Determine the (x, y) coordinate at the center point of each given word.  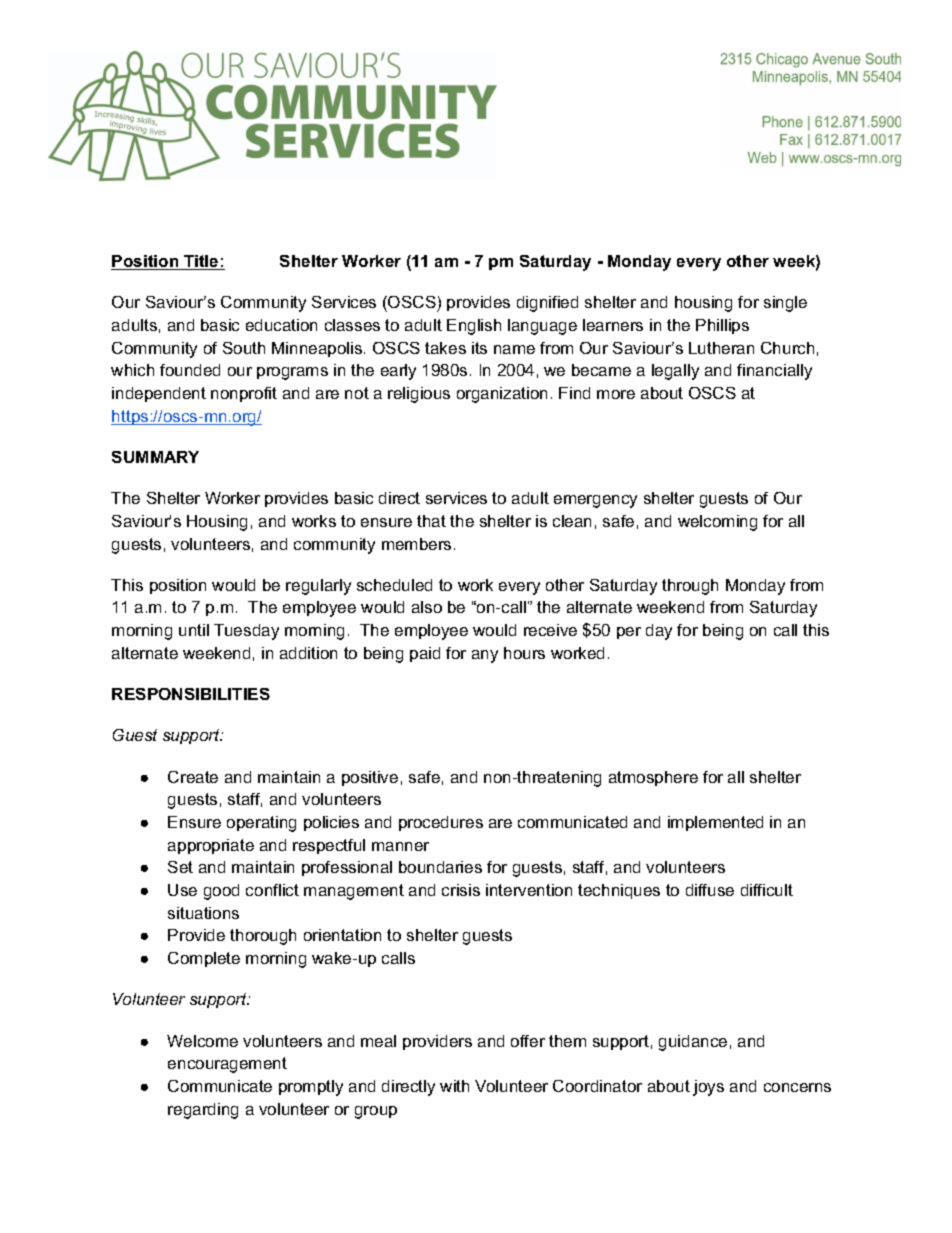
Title (201, 262)
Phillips (722, 326)
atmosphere (653, 778)
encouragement (227, 1065)
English (474, 327)
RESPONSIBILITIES (191, 694)
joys (708, 1088)
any (485, 656)
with (454, 1086)
